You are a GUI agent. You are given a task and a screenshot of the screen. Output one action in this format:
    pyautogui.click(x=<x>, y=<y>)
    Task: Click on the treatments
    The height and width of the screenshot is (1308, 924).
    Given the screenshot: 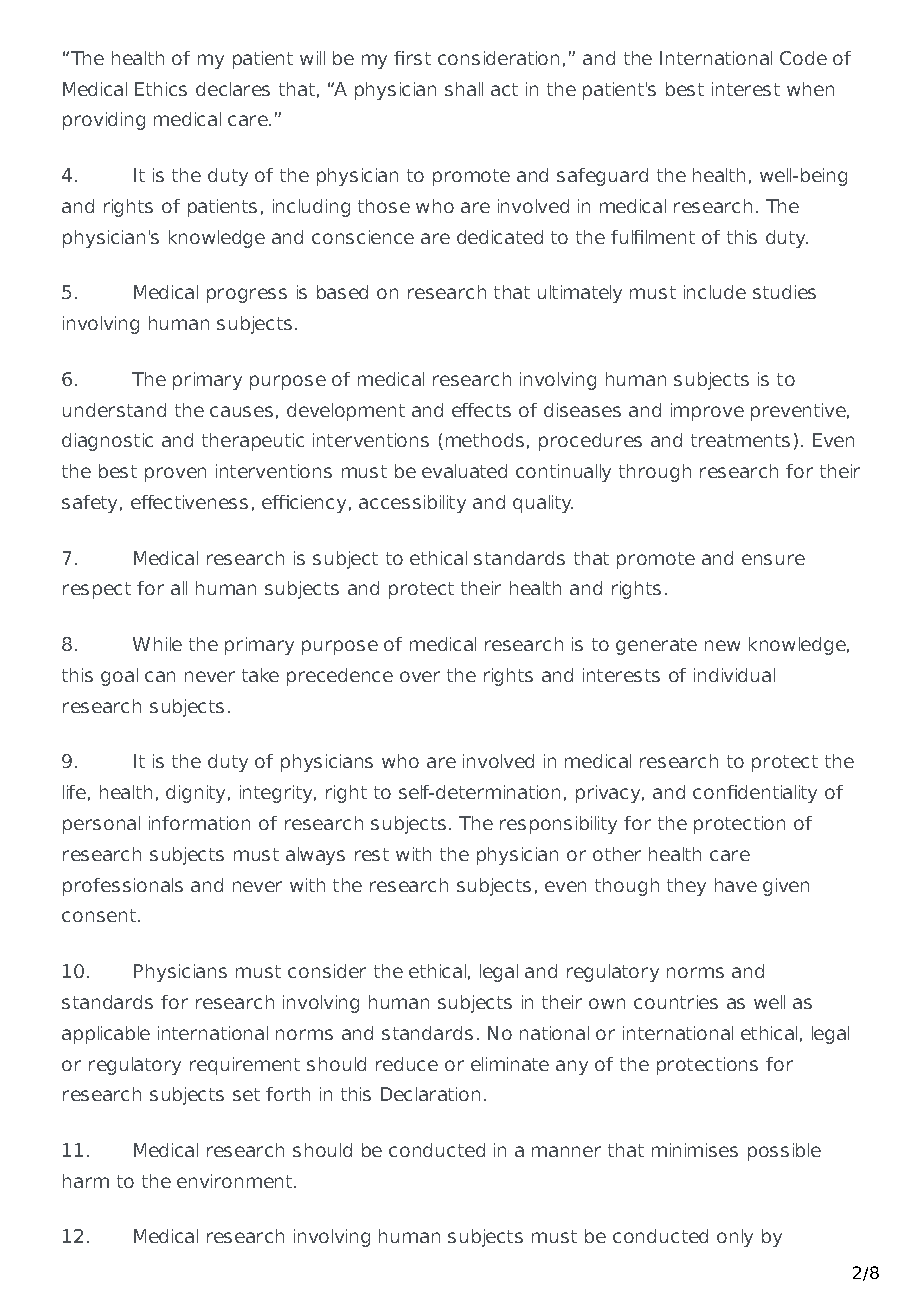 What is the action you would take?
    pyautogui.click(x=740, y=440)
